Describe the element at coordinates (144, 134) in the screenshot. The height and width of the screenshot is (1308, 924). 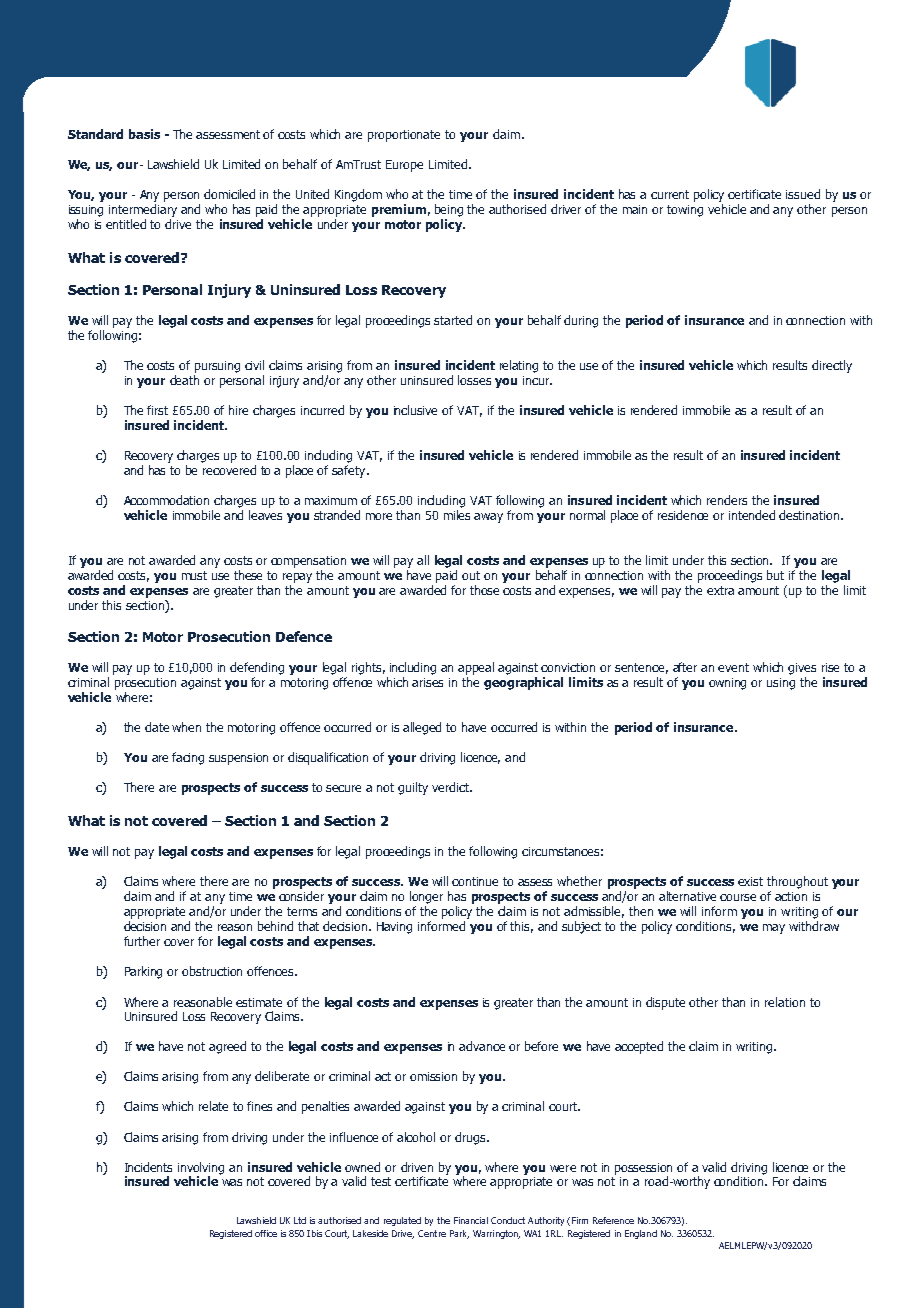
I see `basis` at that location.
